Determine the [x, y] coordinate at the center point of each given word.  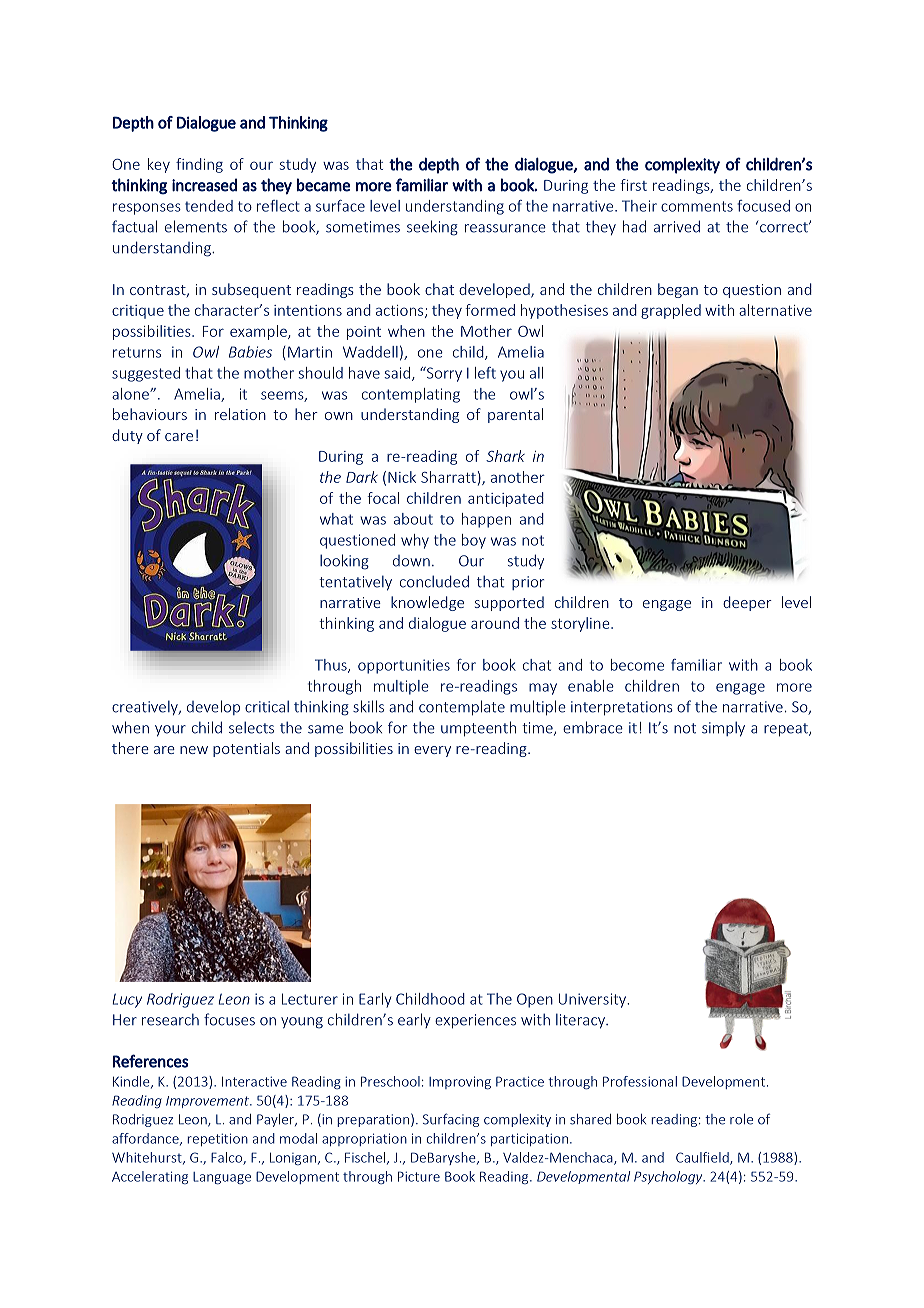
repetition [217, 1139]
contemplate [462, 708]
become [637, 665]
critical [267, 706]
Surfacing [451, 1120]
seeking [432, 228]
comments [697, 206]
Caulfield [703, 1158]
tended [209, 206]
